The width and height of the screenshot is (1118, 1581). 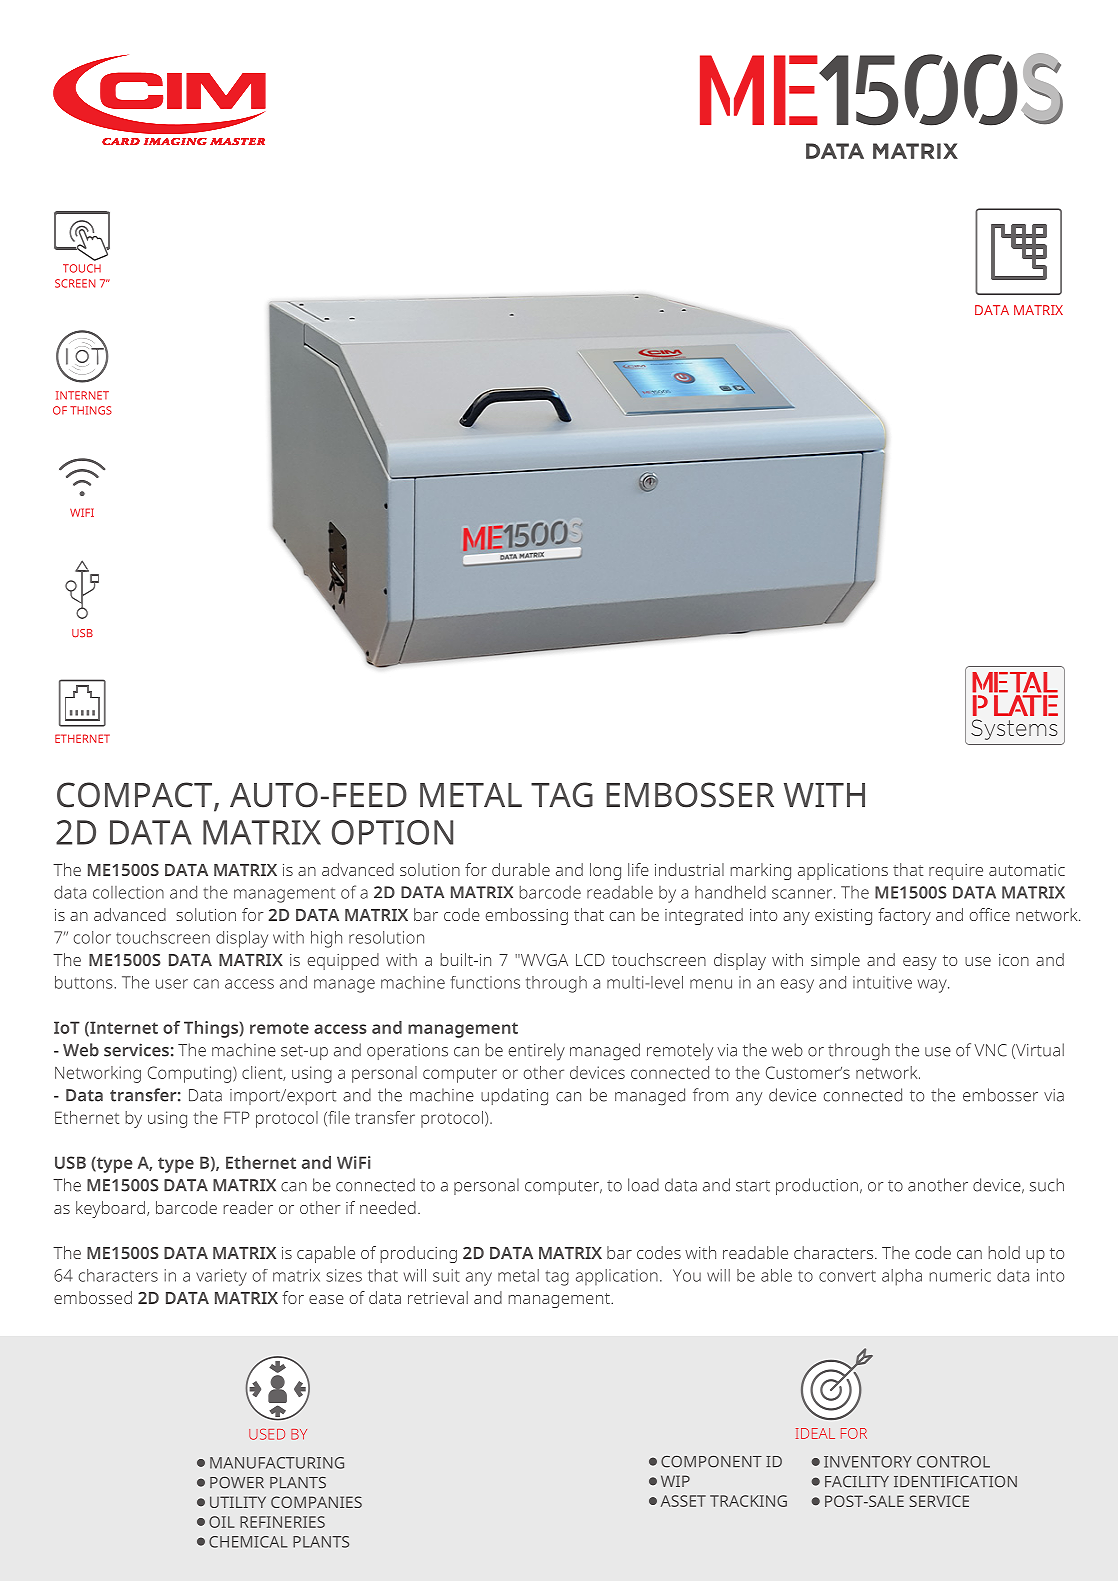 I want to click on Systems, so click(x=1014, y=729).
